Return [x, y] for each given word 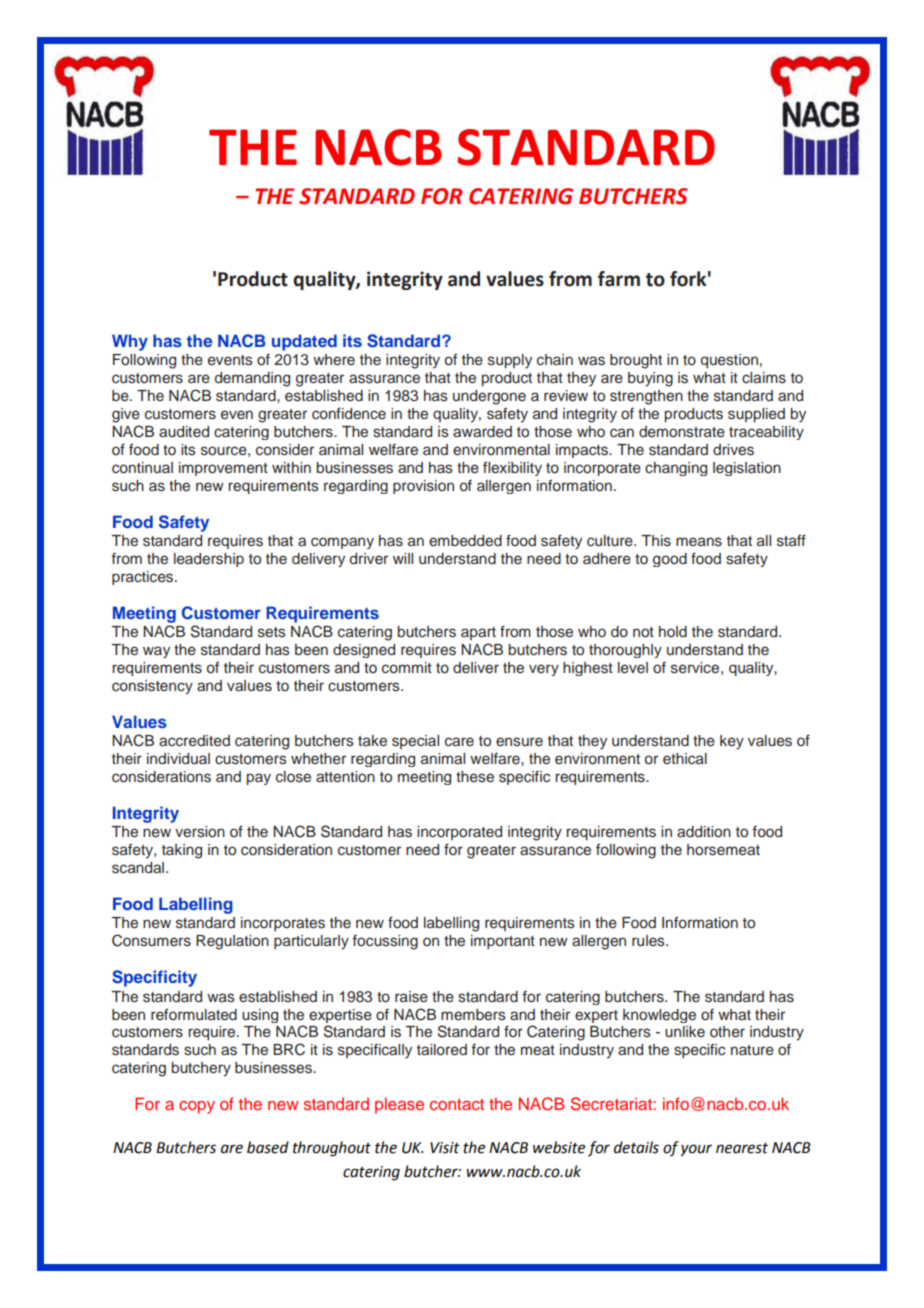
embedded [465, 541]
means [699, 542]
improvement [223, 469]
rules [649, 941]
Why [130, 342]
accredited [194, 741]
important [503, 942]
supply [510, 361]
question [729, 361]
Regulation [232, 942]
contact [457, 1104]
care [459, 742]
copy [197, 1107]
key [732, 742]
